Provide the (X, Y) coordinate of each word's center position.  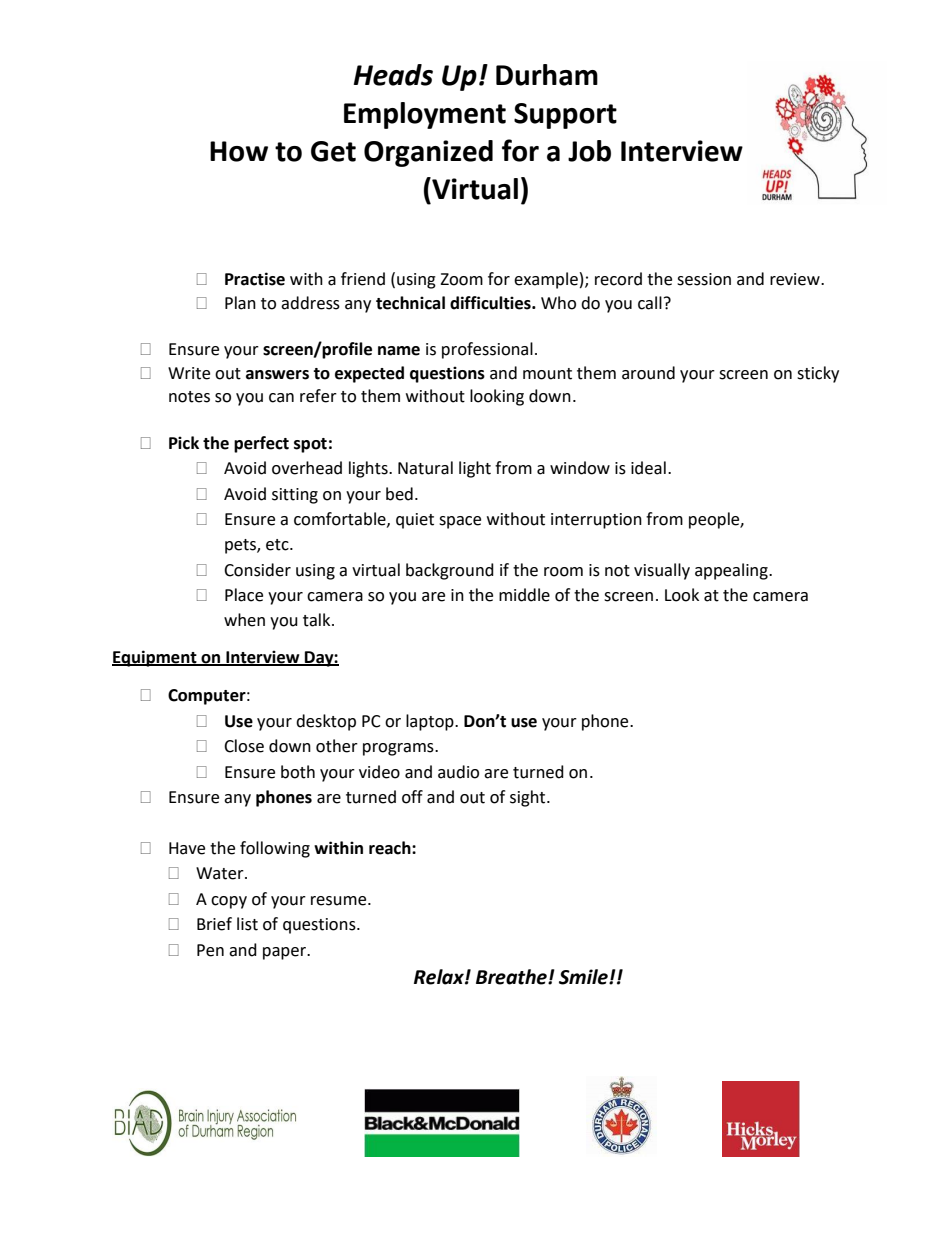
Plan (240, 303)
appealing (732, 571)
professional (487, 350)
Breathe (512, 977)
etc (278, 545)
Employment (425, 115)
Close (244, 746)
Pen (210, 950)
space (460, 522)
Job (589, 151)
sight (529, 798)
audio (458, 772)
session (704, 279)
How (239, 151)
